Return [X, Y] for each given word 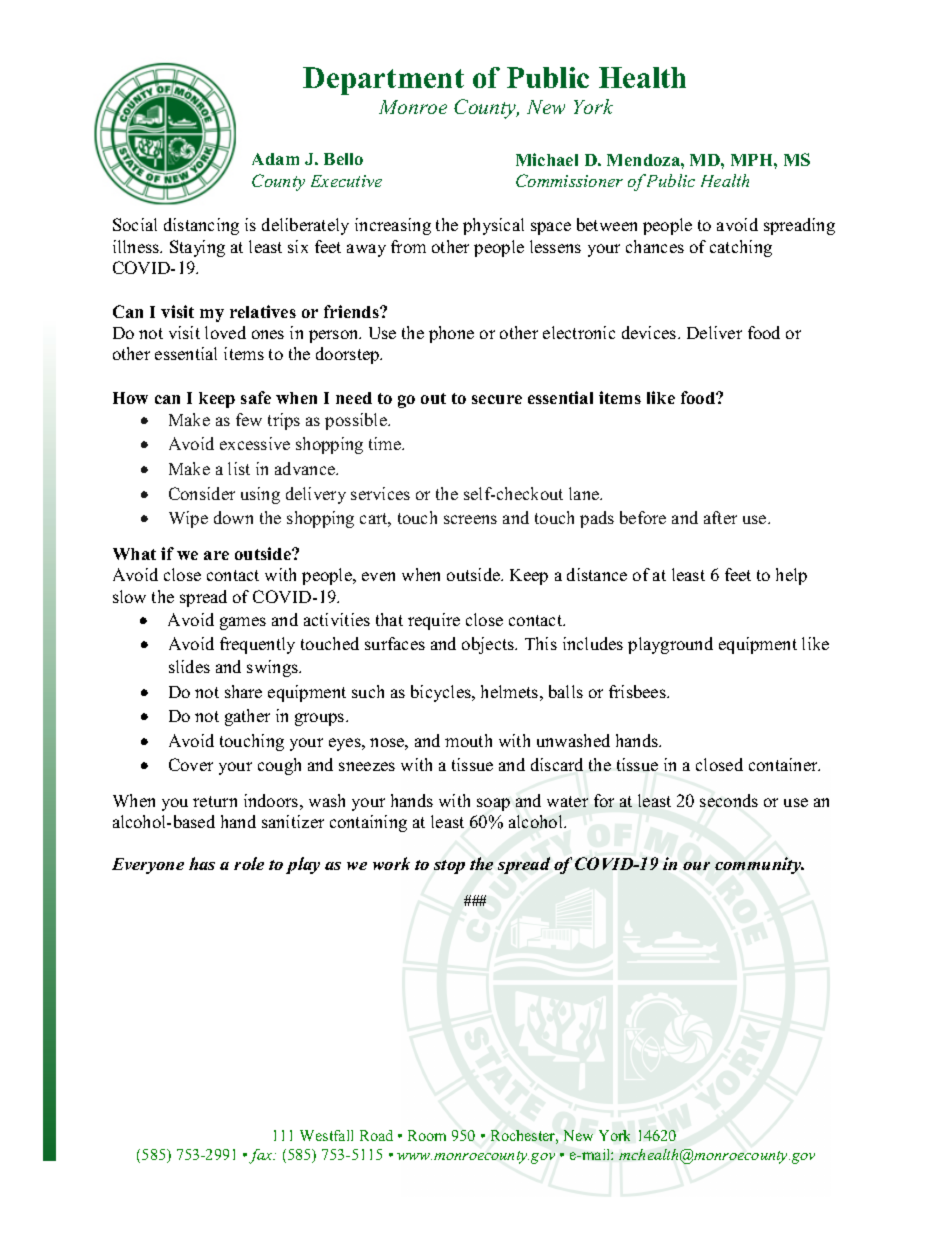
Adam [275, 159]
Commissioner [569, 180]
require [434, 621]
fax [262, 1156]
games [243, 623]
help [791, 576]
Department [383, 81]
